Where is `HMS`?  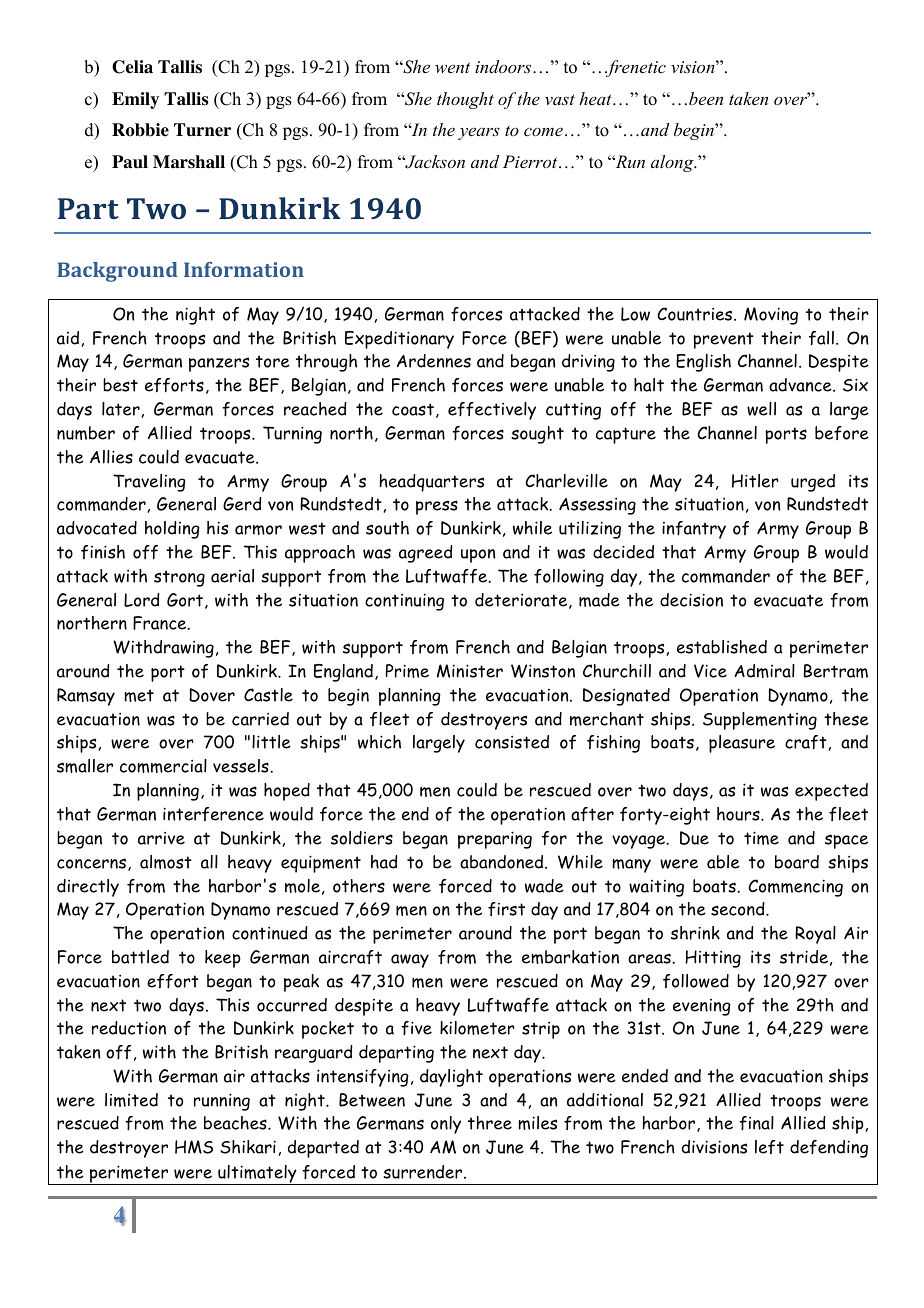 HMS is located at coordinates (194, 1147).
